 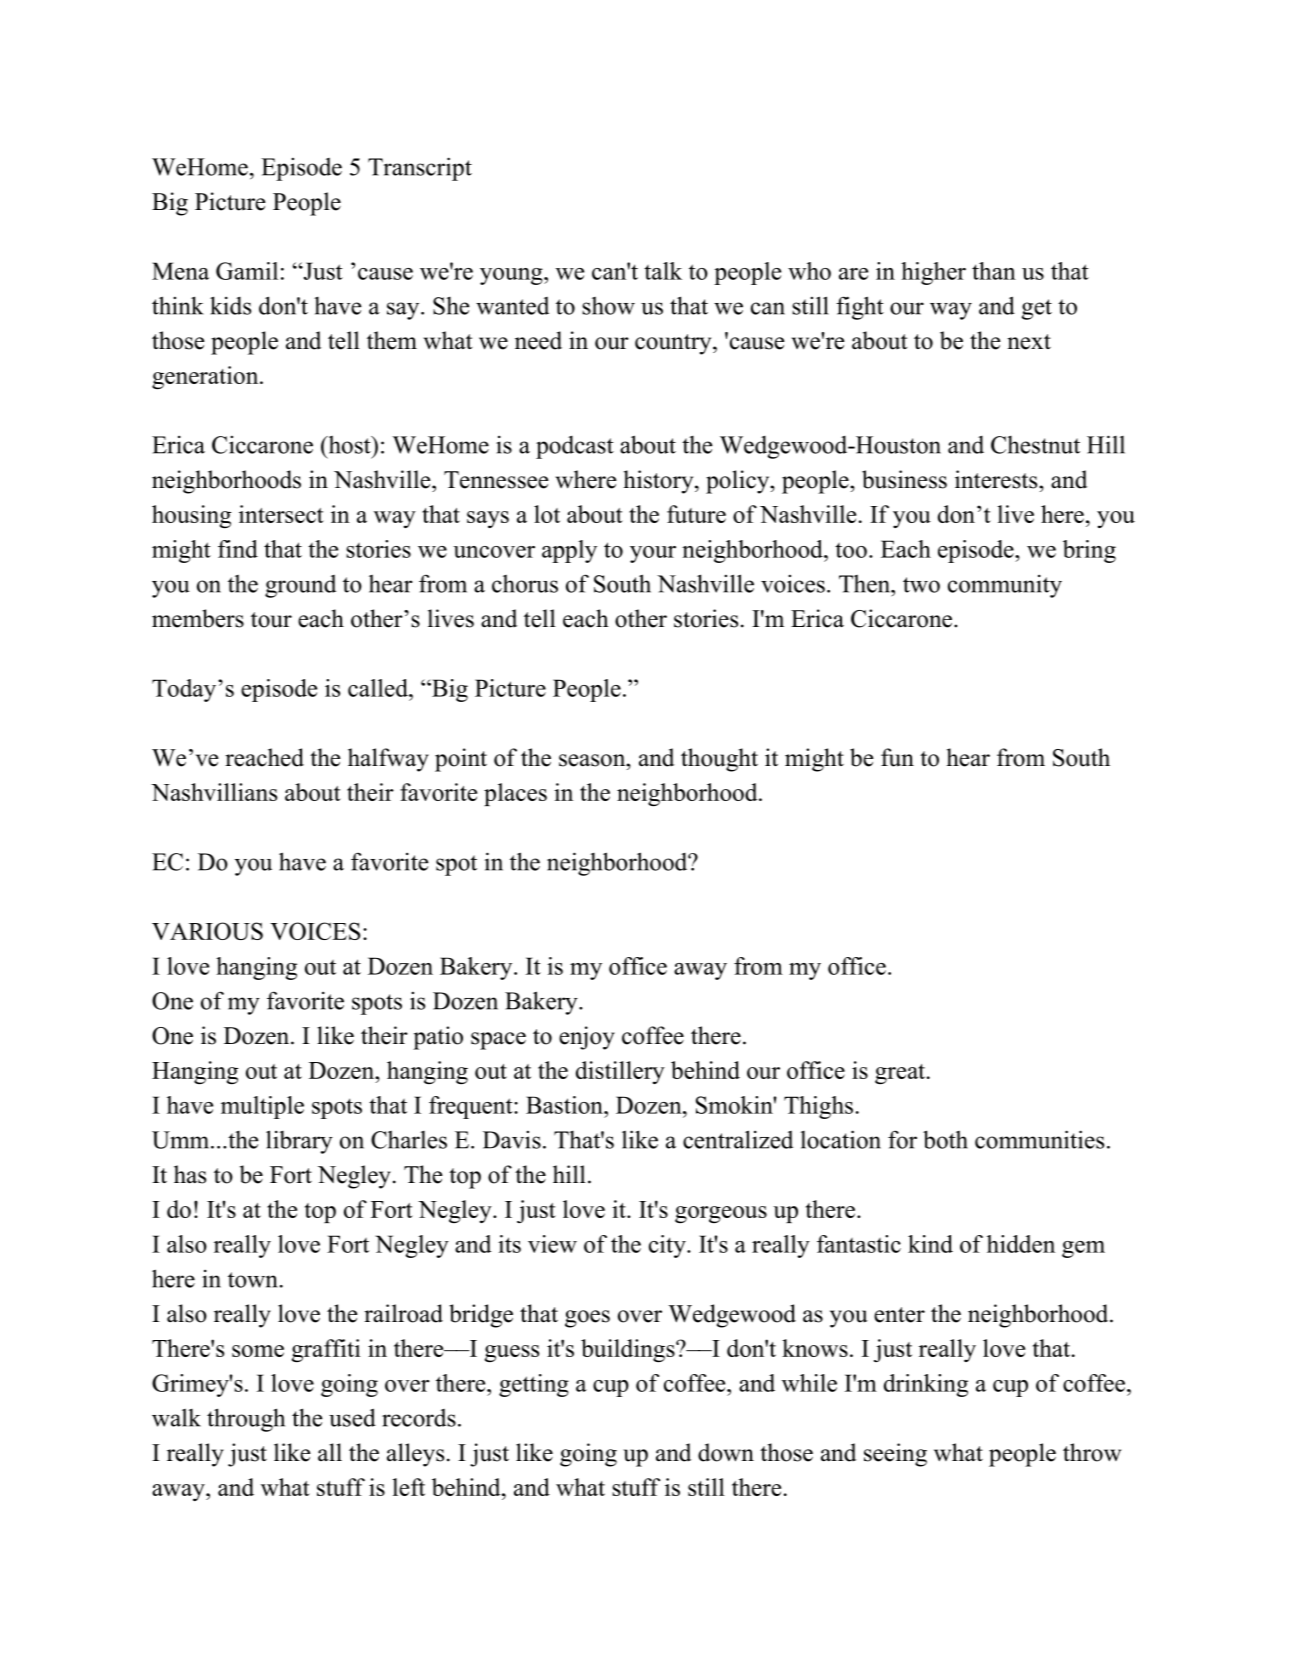 I want to click on talk, so click(x=663, y=271).
